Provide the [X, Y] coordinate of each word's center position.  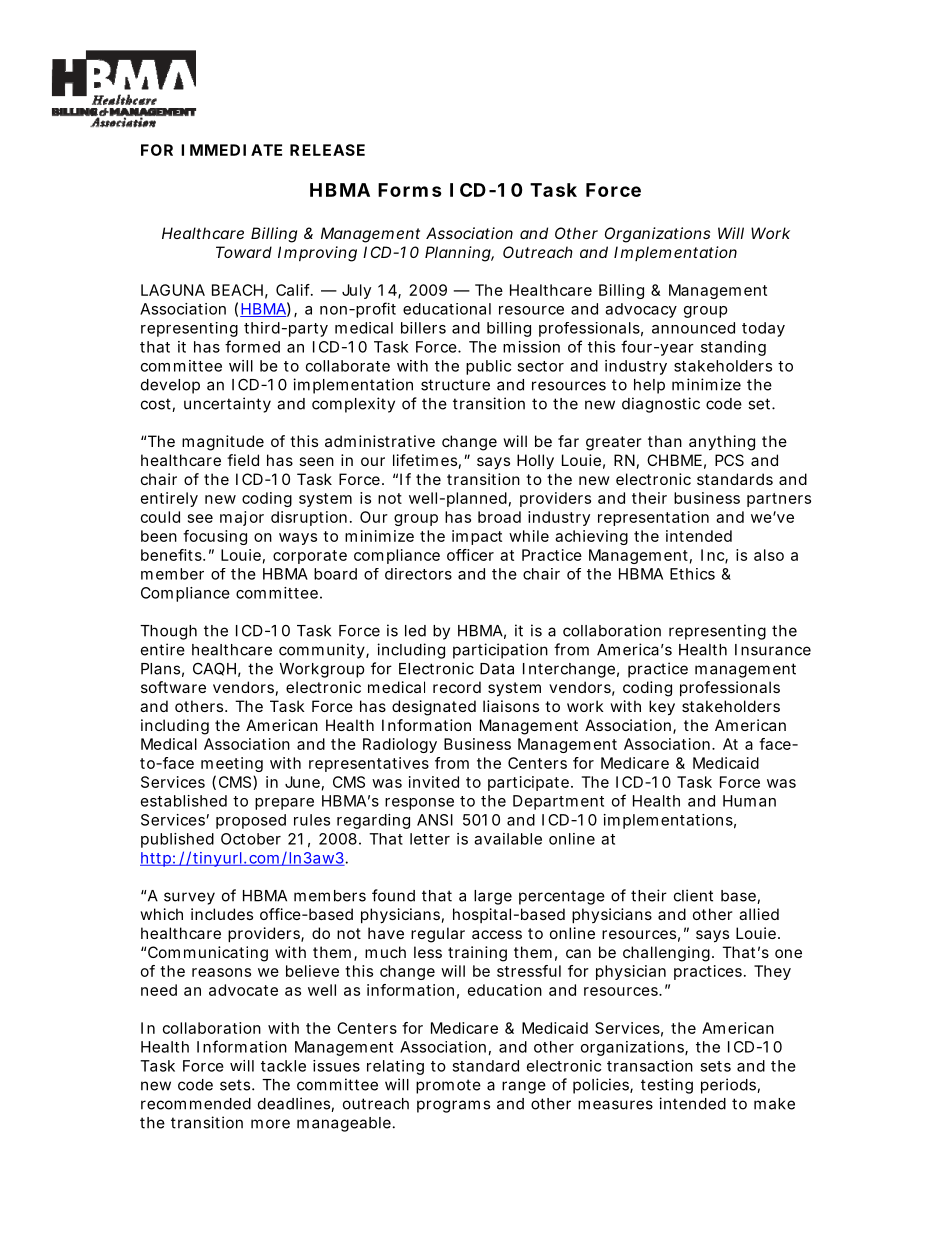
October [251, 839]
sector [540, 366]
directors [418, 574]
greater [614, 443]
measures [615, 1105]
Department [558, 802]
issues [336, 1066]
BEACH [236, 290]
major [242, 518]
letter [430, 839]
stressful [529, 971]
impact [477, 537]
